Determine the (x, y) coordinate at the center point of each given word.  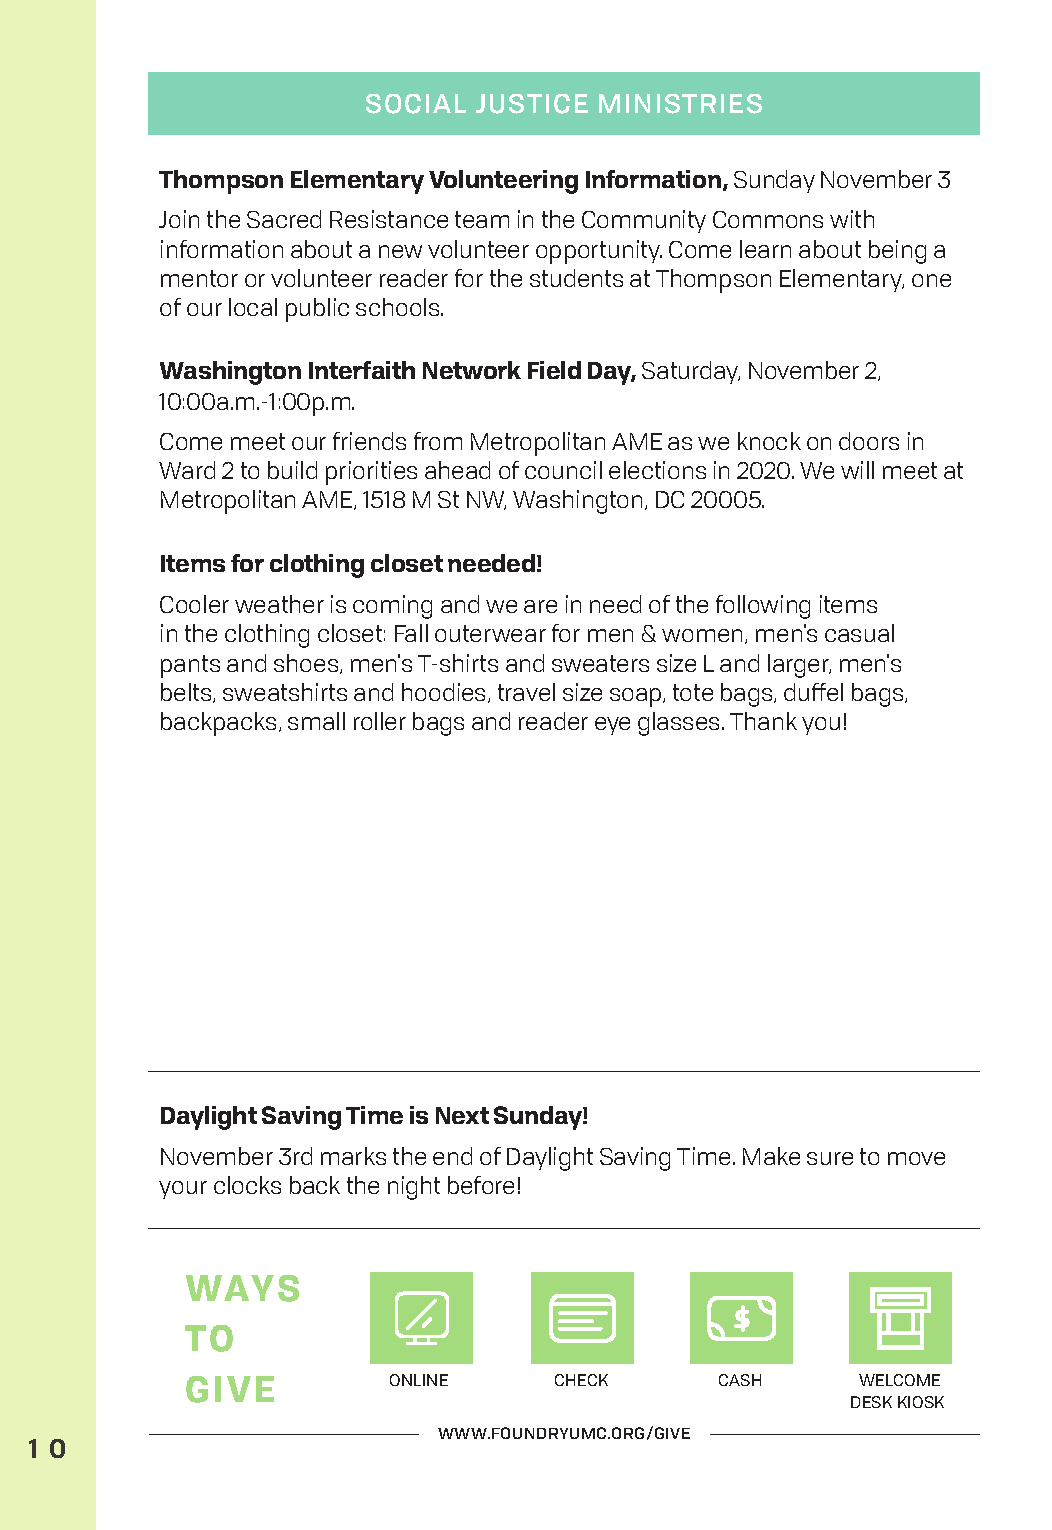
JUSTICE (532, 104)
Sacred (284, 219)
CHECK (581, 1380)
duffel (813, 692)
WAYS (242, 1288)
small (316, 721)
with (852, 219)
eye (612, 726)
